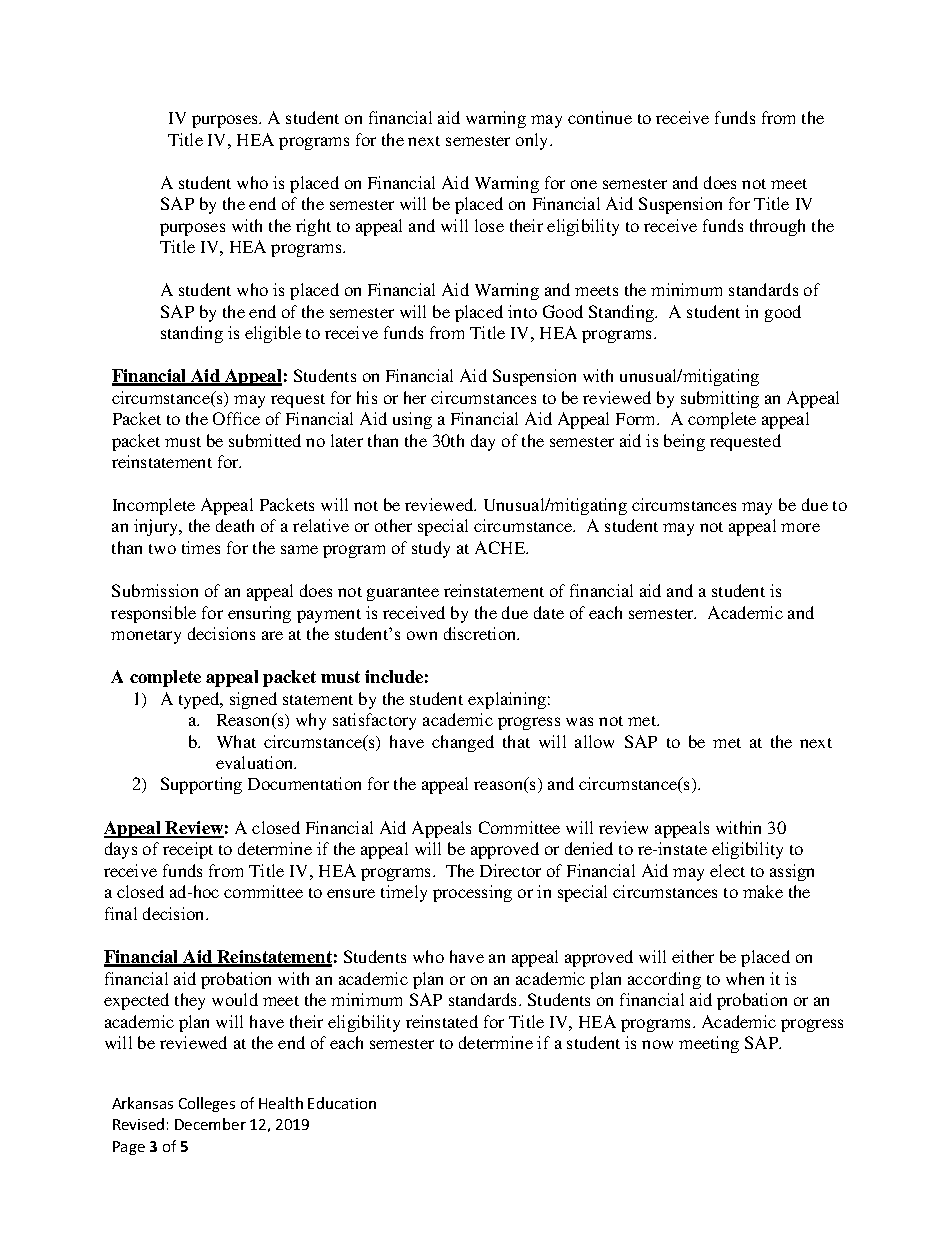 The width and height of the document is (952, 1233). What do you see at coordinates (800, 527) in the document?
I see `more` at bounding box center [800, 527].
